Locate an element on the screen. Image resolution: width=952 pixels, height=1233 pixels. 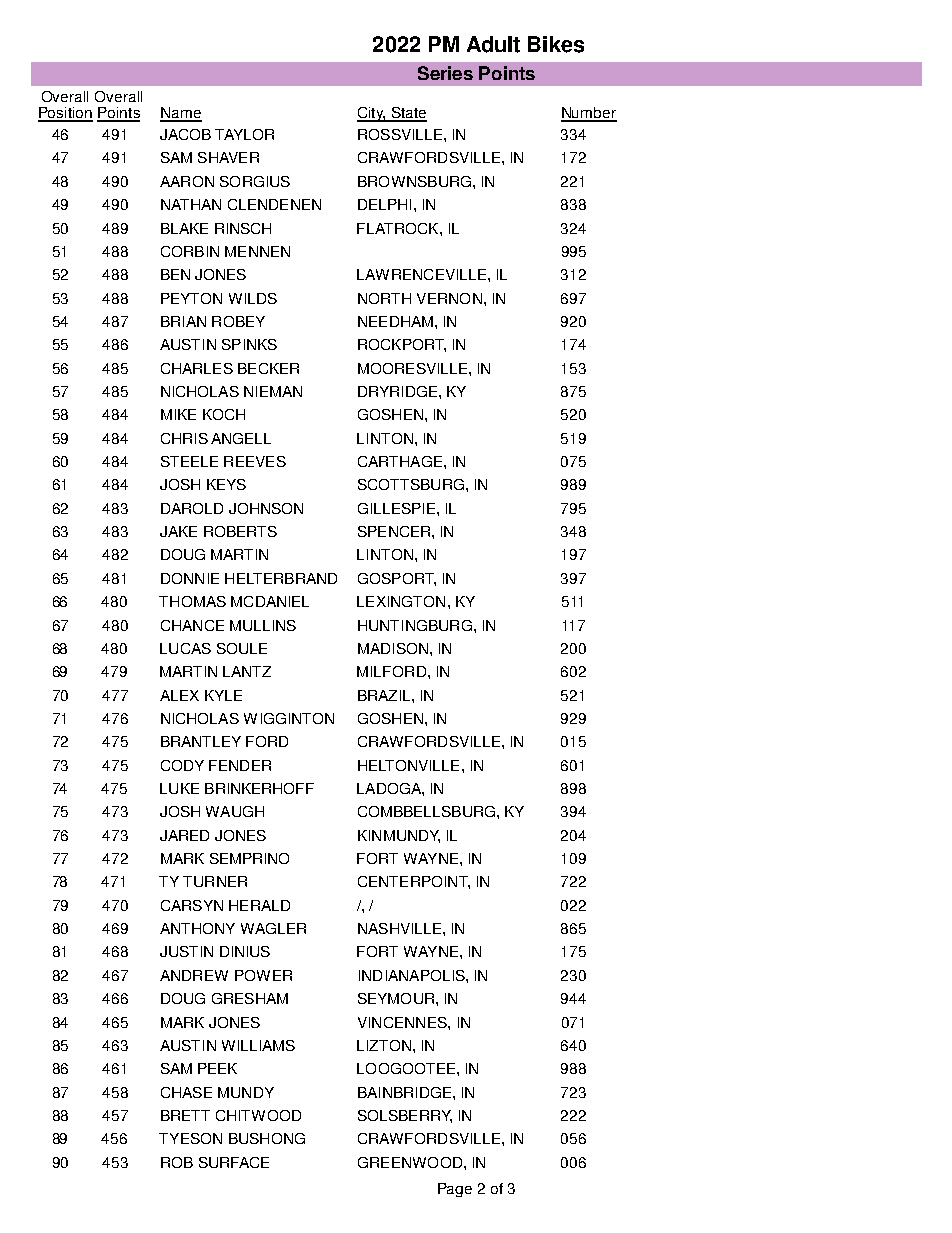
City is located at coordinates (371, 114).
